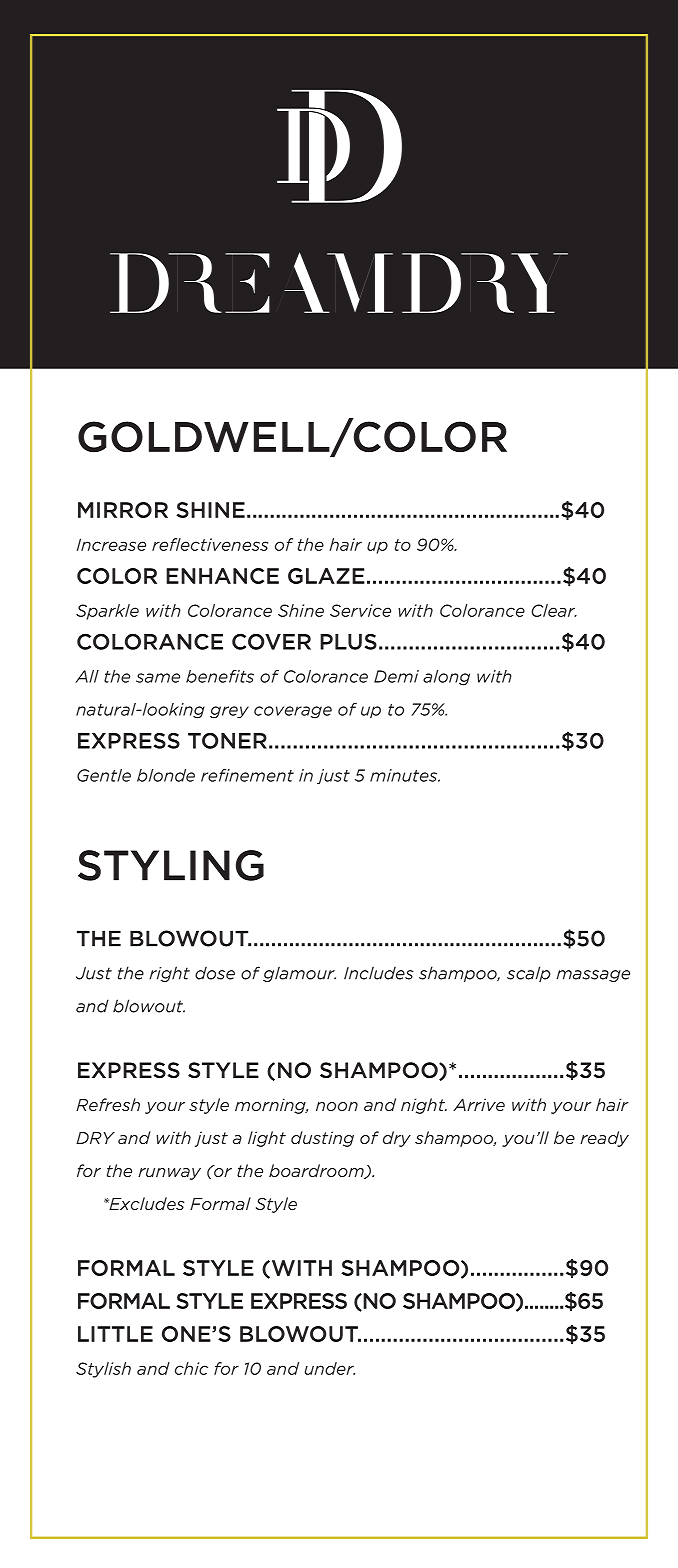  I want to click on LITTLE, so click(115, 1334).
